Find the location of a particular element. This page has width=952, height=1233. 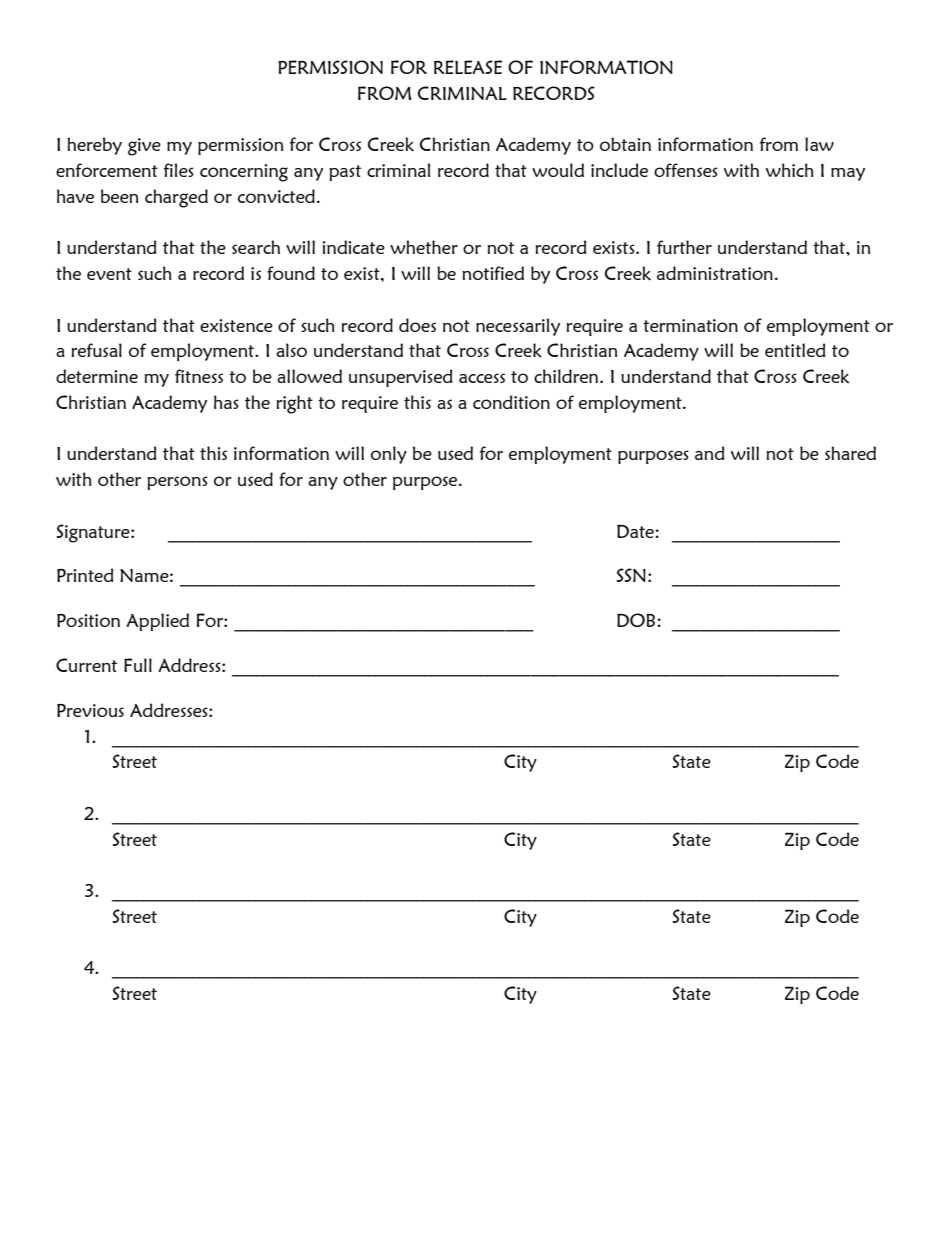

entitled is located at coordinates (795, 350).
